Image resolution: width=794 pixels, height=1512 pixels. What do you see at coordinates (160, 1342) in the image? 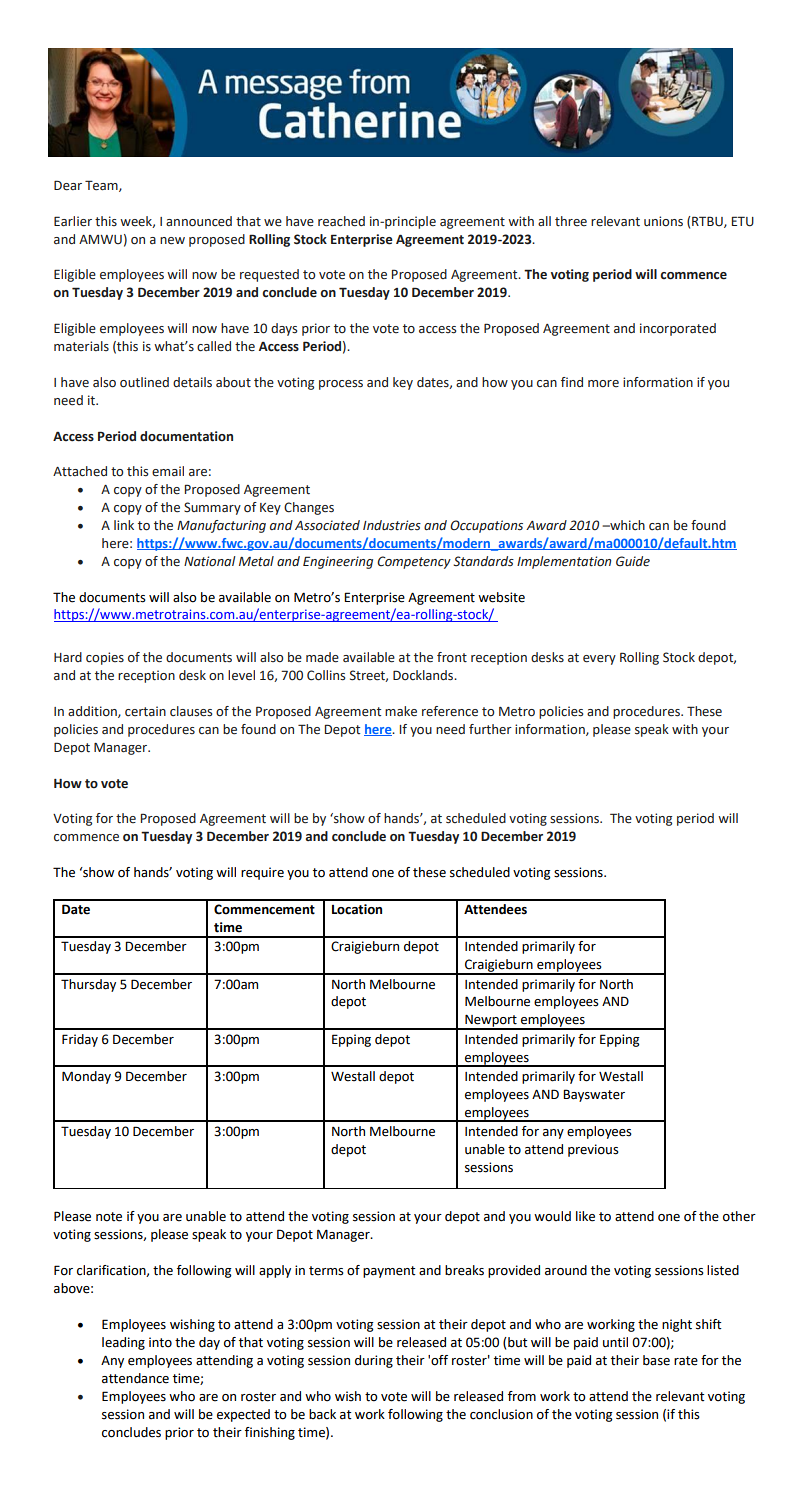
I see `into` at bounding box center [160, 1342].
